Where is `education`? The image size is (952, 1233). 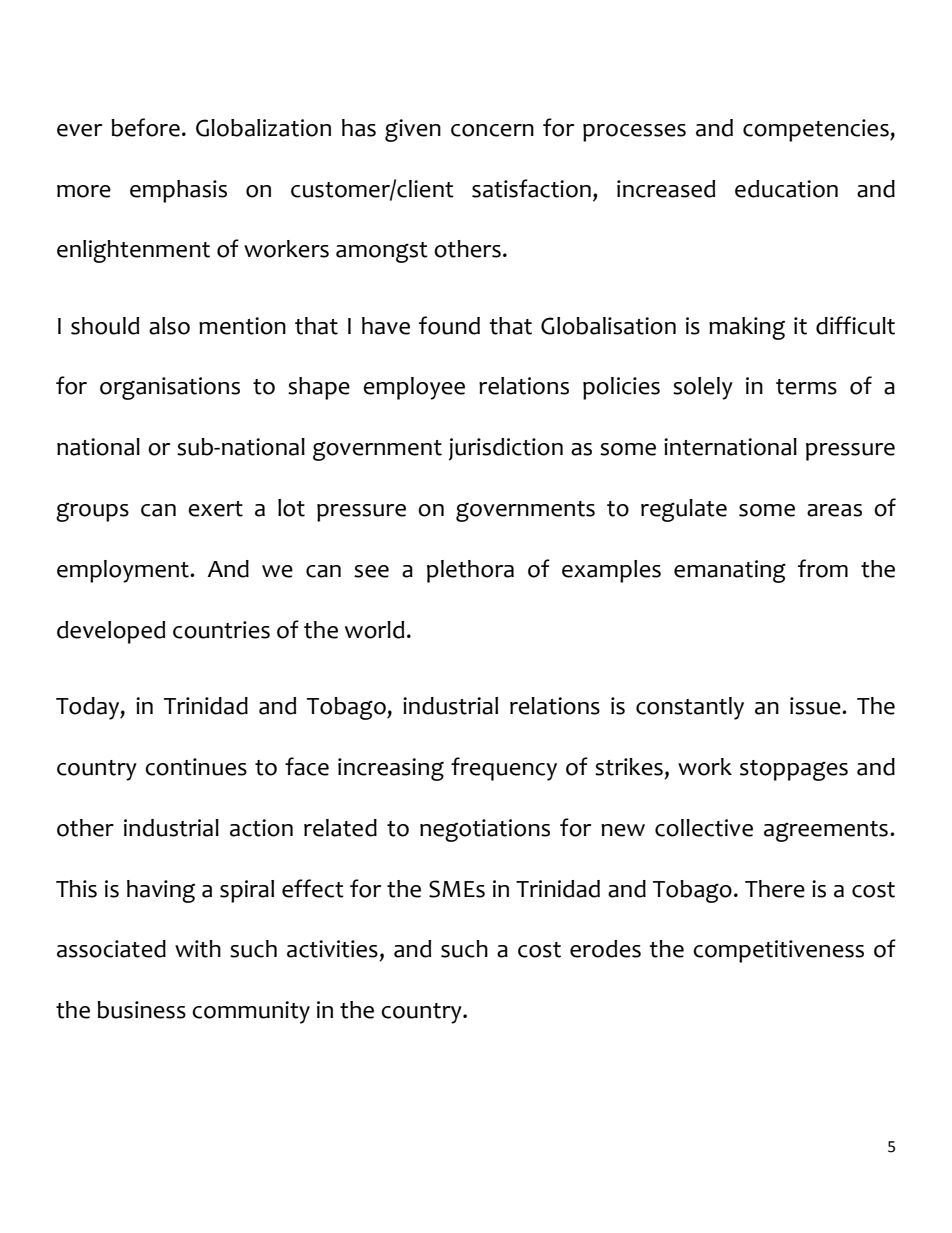
education is located at coordinates (786, 189).
